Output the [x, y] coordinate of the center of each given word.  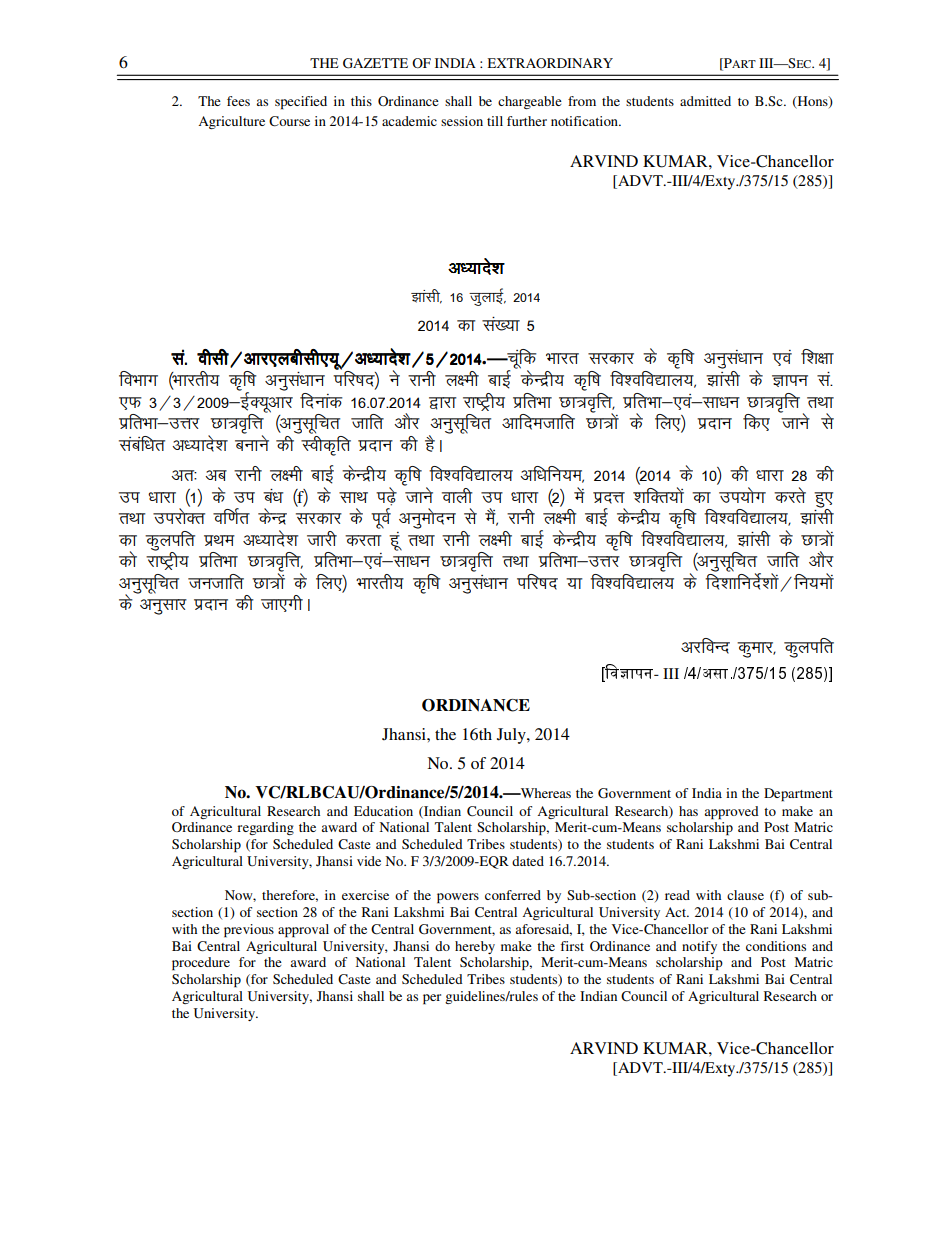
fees [238, 101]
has [688, 811]
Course [289, 121]
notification [585, 121]
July [512, 736]
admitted [705, 101]
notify [699, 947]
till [495, 121]
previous [249, 931]
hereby [475, 947]
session [462, 121]
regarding [265, 828]
